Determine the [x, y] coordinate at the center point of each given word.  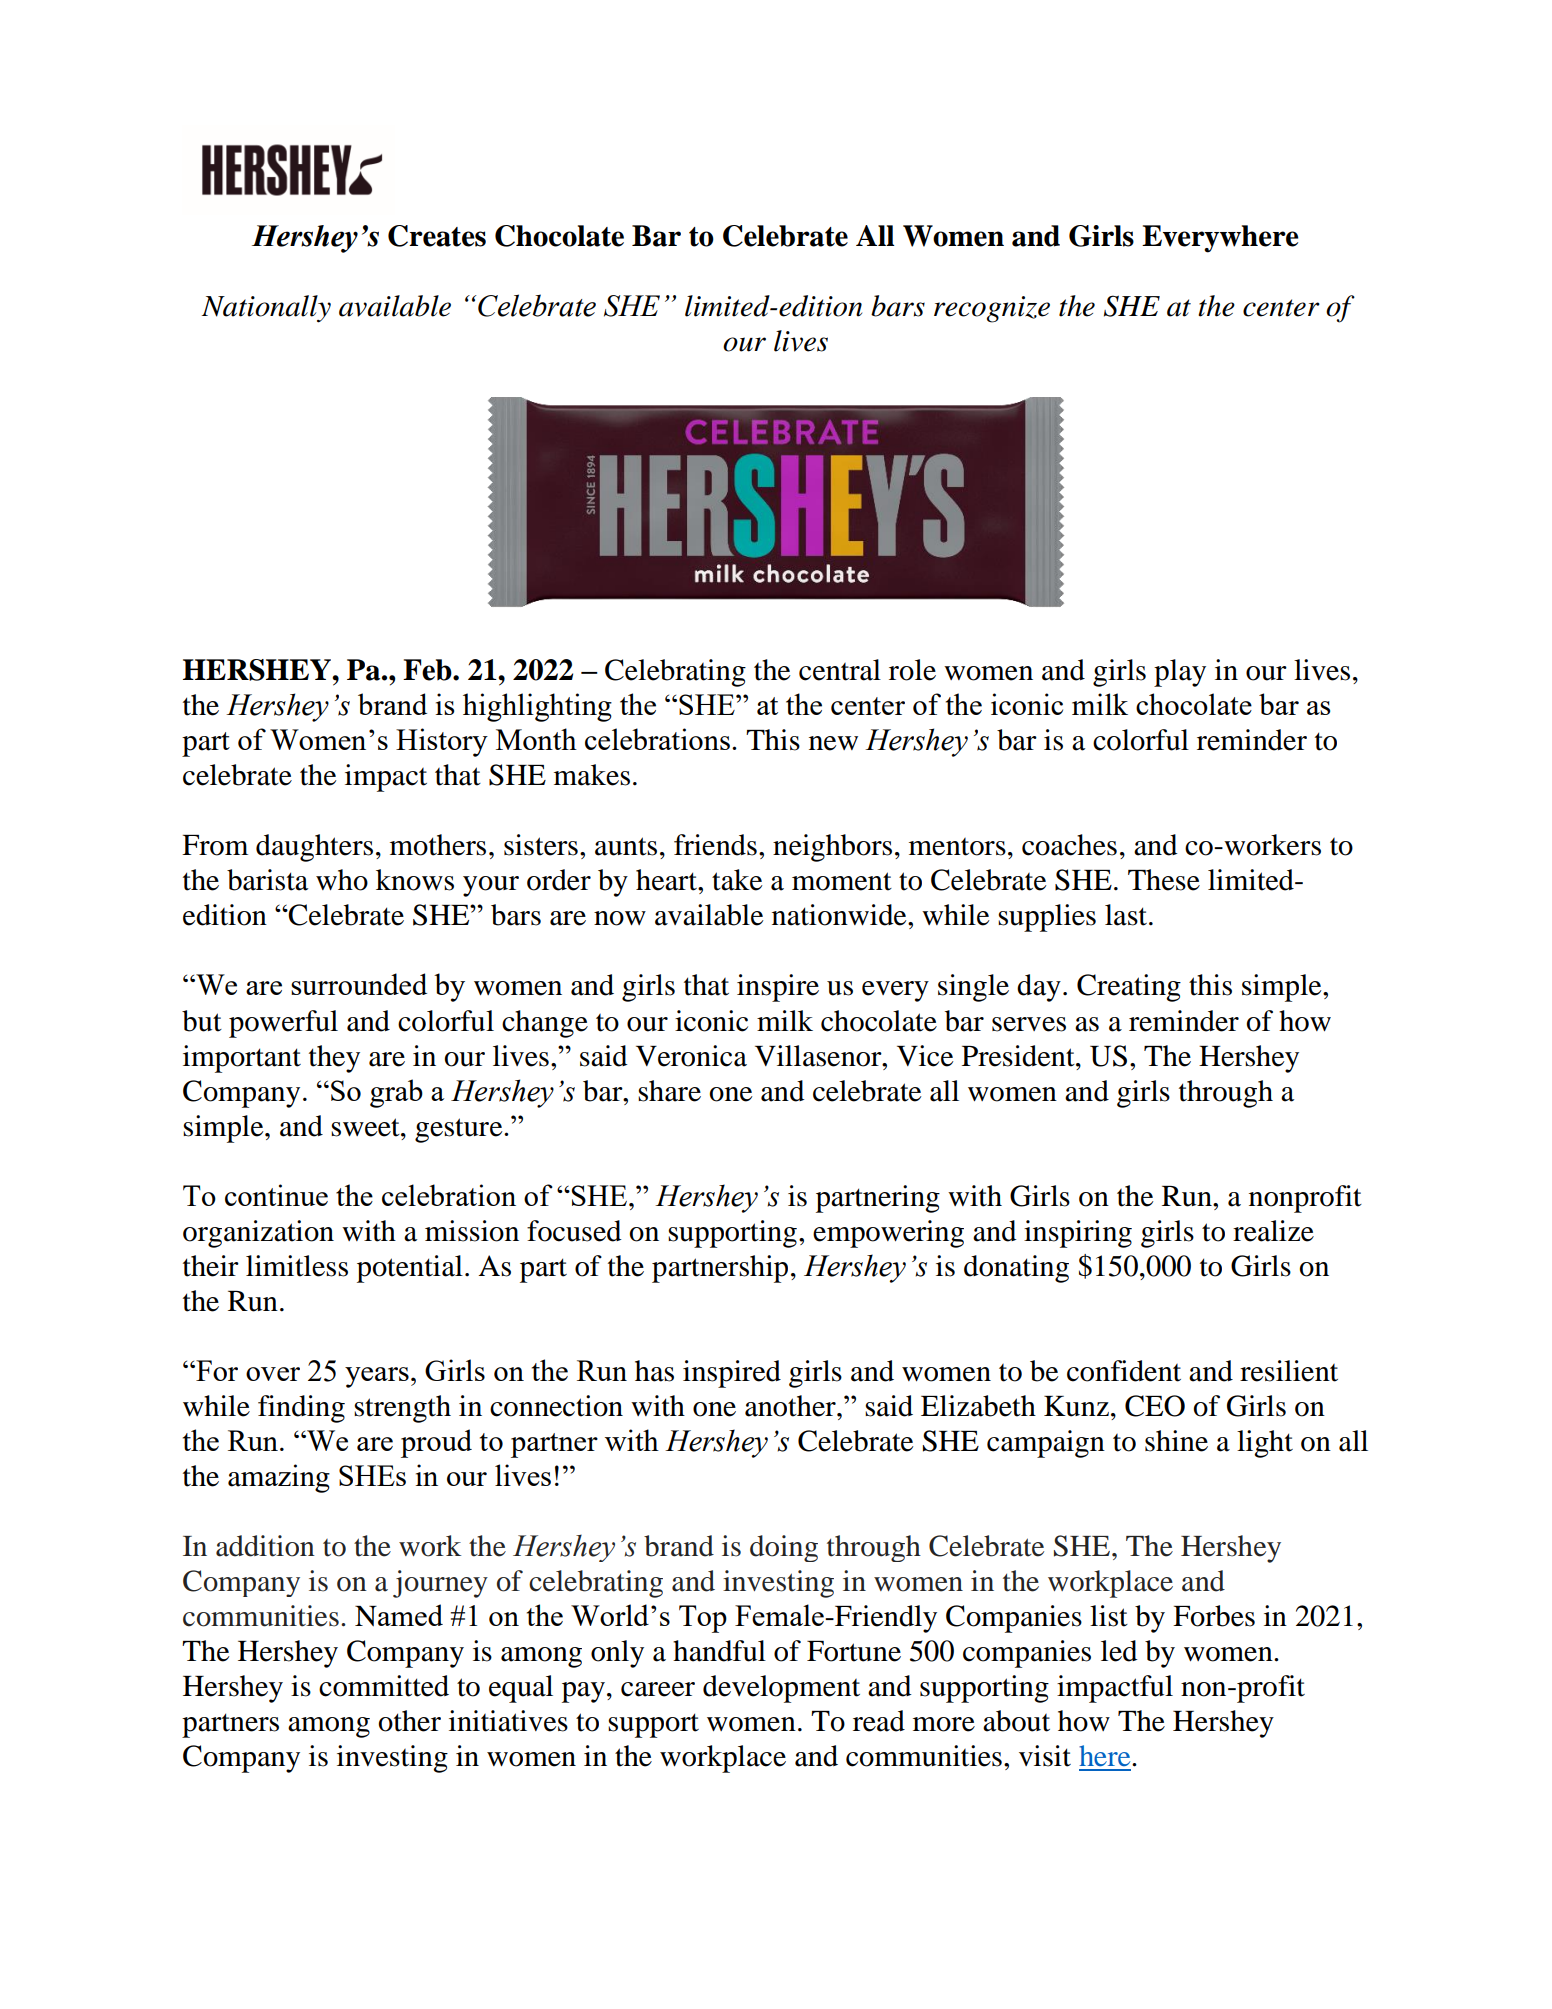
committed [384, 1686]
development [781, 1689]
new [833, 743]
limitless [297, 1266]
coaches [1069, 845]
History [442, 742]
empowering [888, 1234]
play [1180, 673]
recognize [992, 309]
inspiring [1078, 1234]
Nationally [266, 309]
